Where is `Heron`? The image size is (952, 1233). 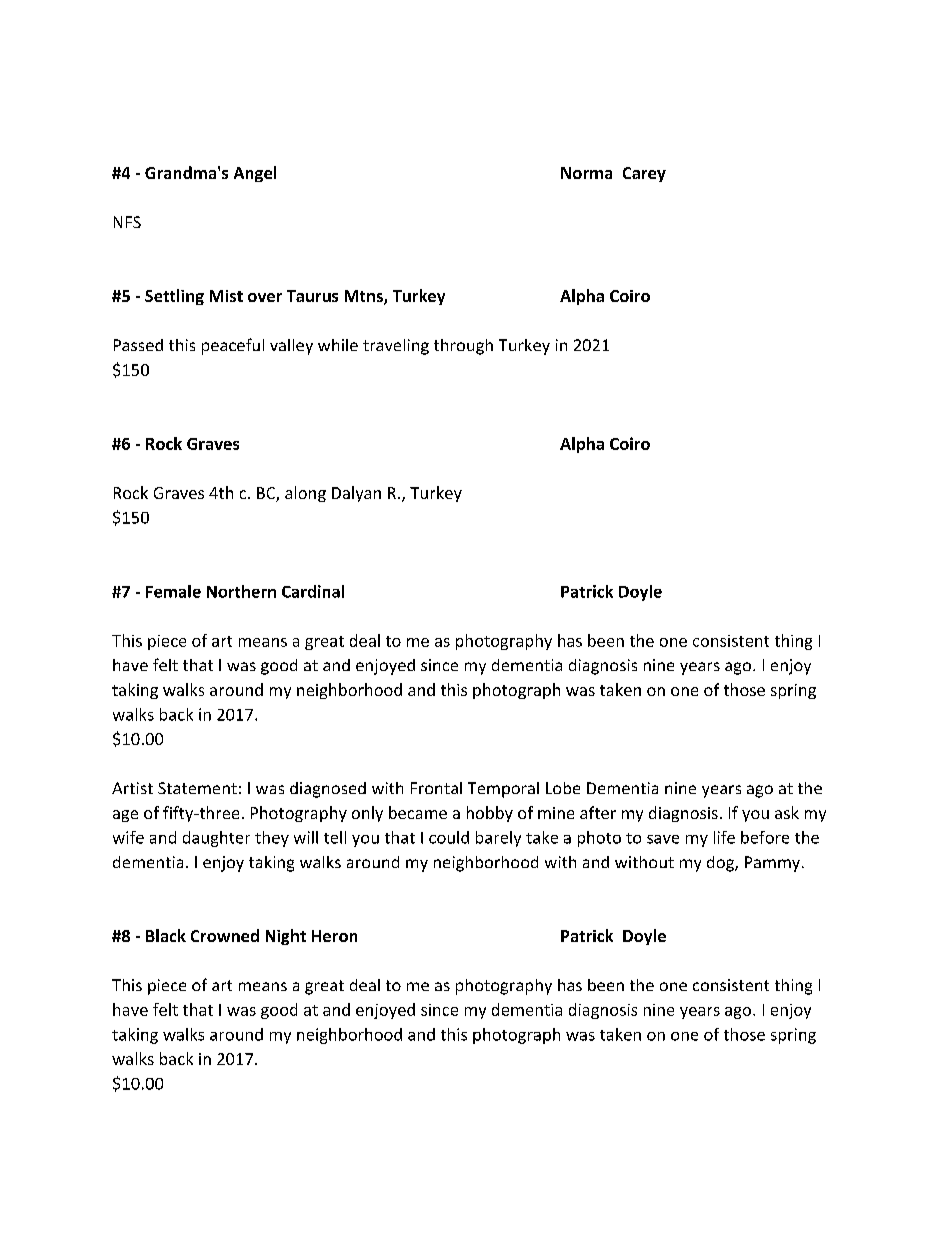
Heron is located at coordinates (334, 936).
